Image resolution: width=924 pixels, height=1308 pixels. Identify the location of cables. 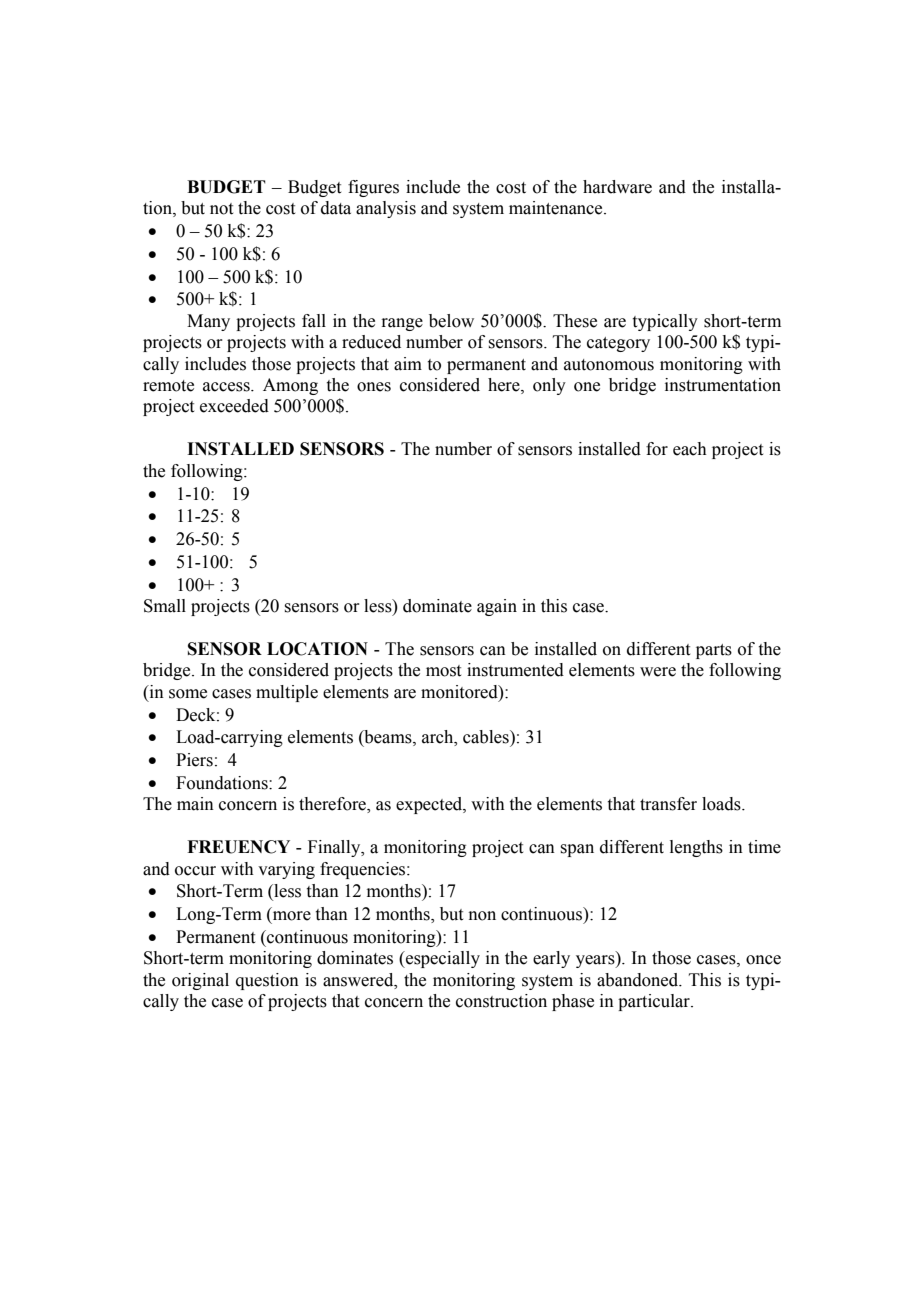
(487, 737).
